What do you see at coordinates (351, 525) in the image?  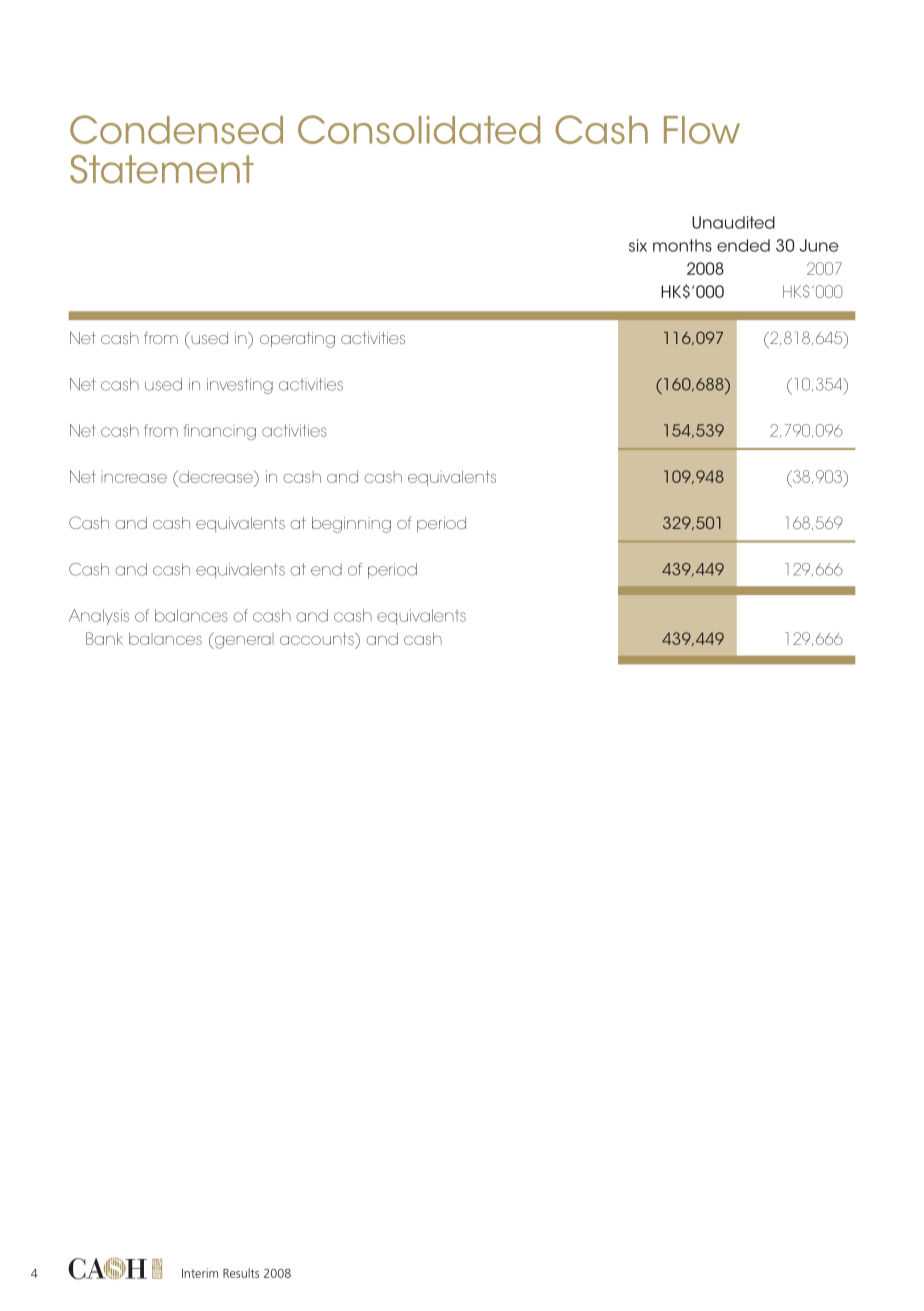 I see `beginning` at bounding box center [351, 525].
